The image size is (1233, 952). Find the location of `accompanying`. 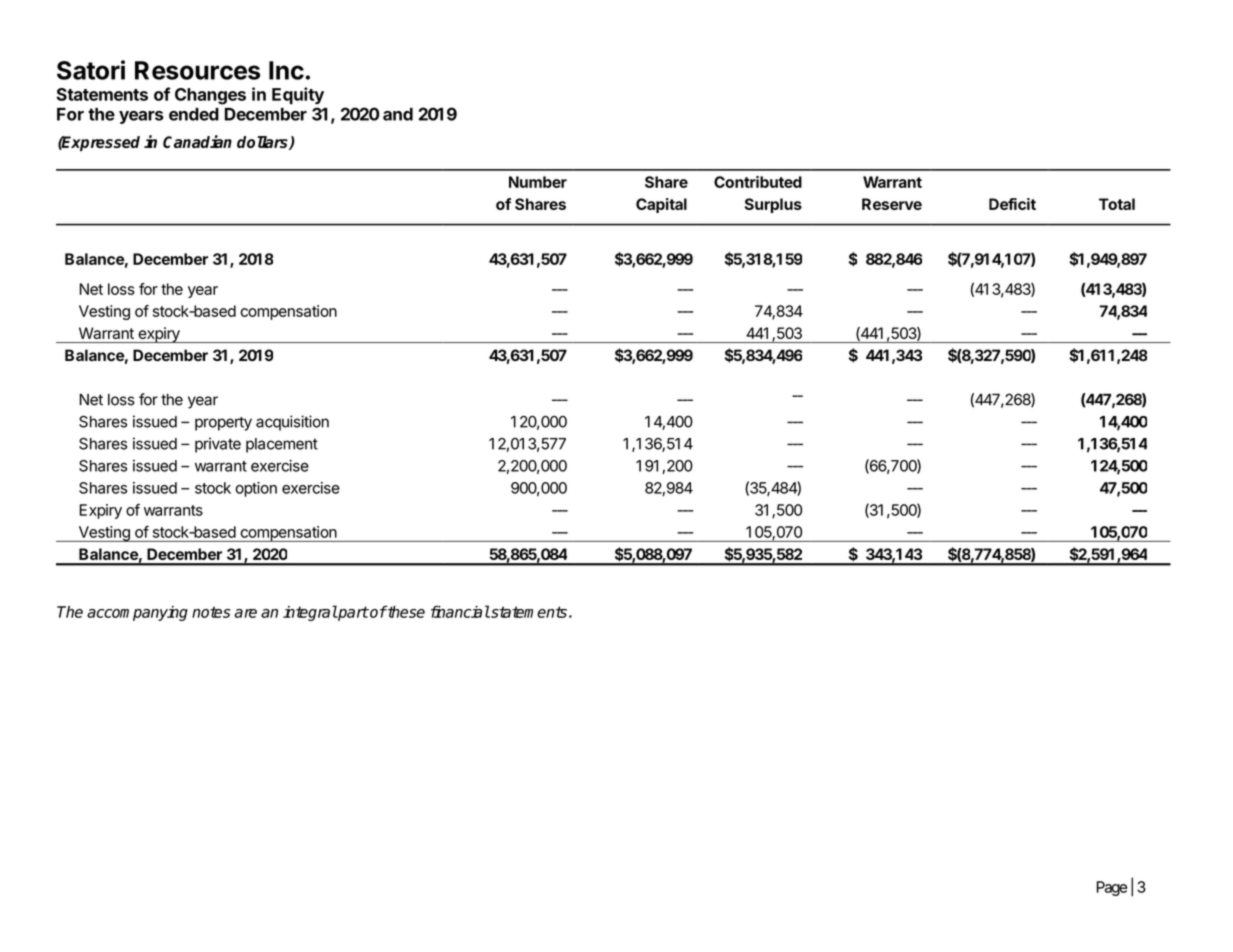

accompanying is located at coordinates (137, 613).
